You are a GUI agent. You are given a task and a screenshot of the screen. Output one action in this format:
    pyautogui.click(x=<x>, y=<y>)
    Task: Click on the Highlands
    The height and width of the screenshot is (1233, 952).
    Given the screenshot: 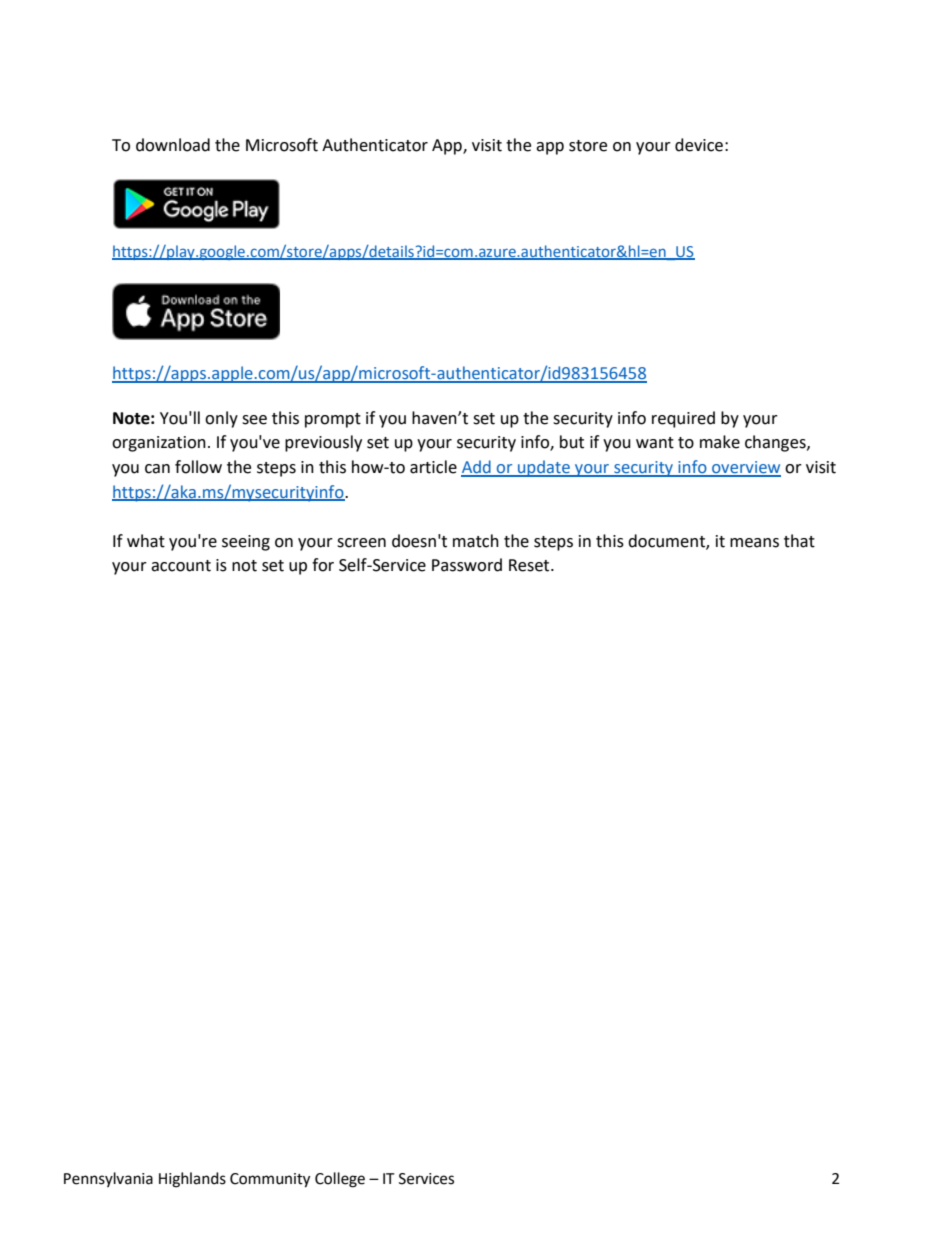 What is the action you would take?
    pyautogui.click(x=192, y=1180)
